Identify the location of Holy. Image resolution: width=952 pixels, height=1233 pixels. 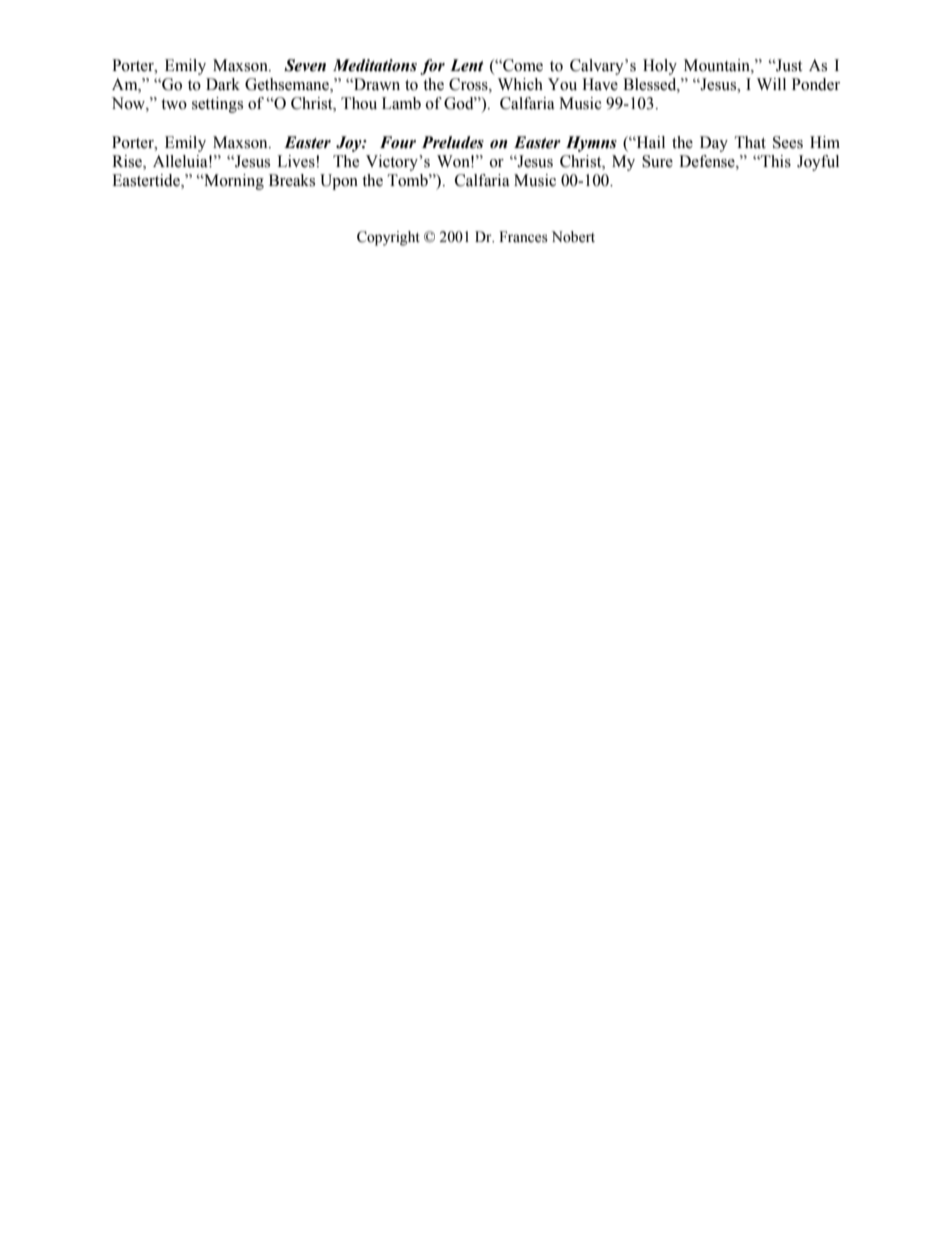
(660, 67).
